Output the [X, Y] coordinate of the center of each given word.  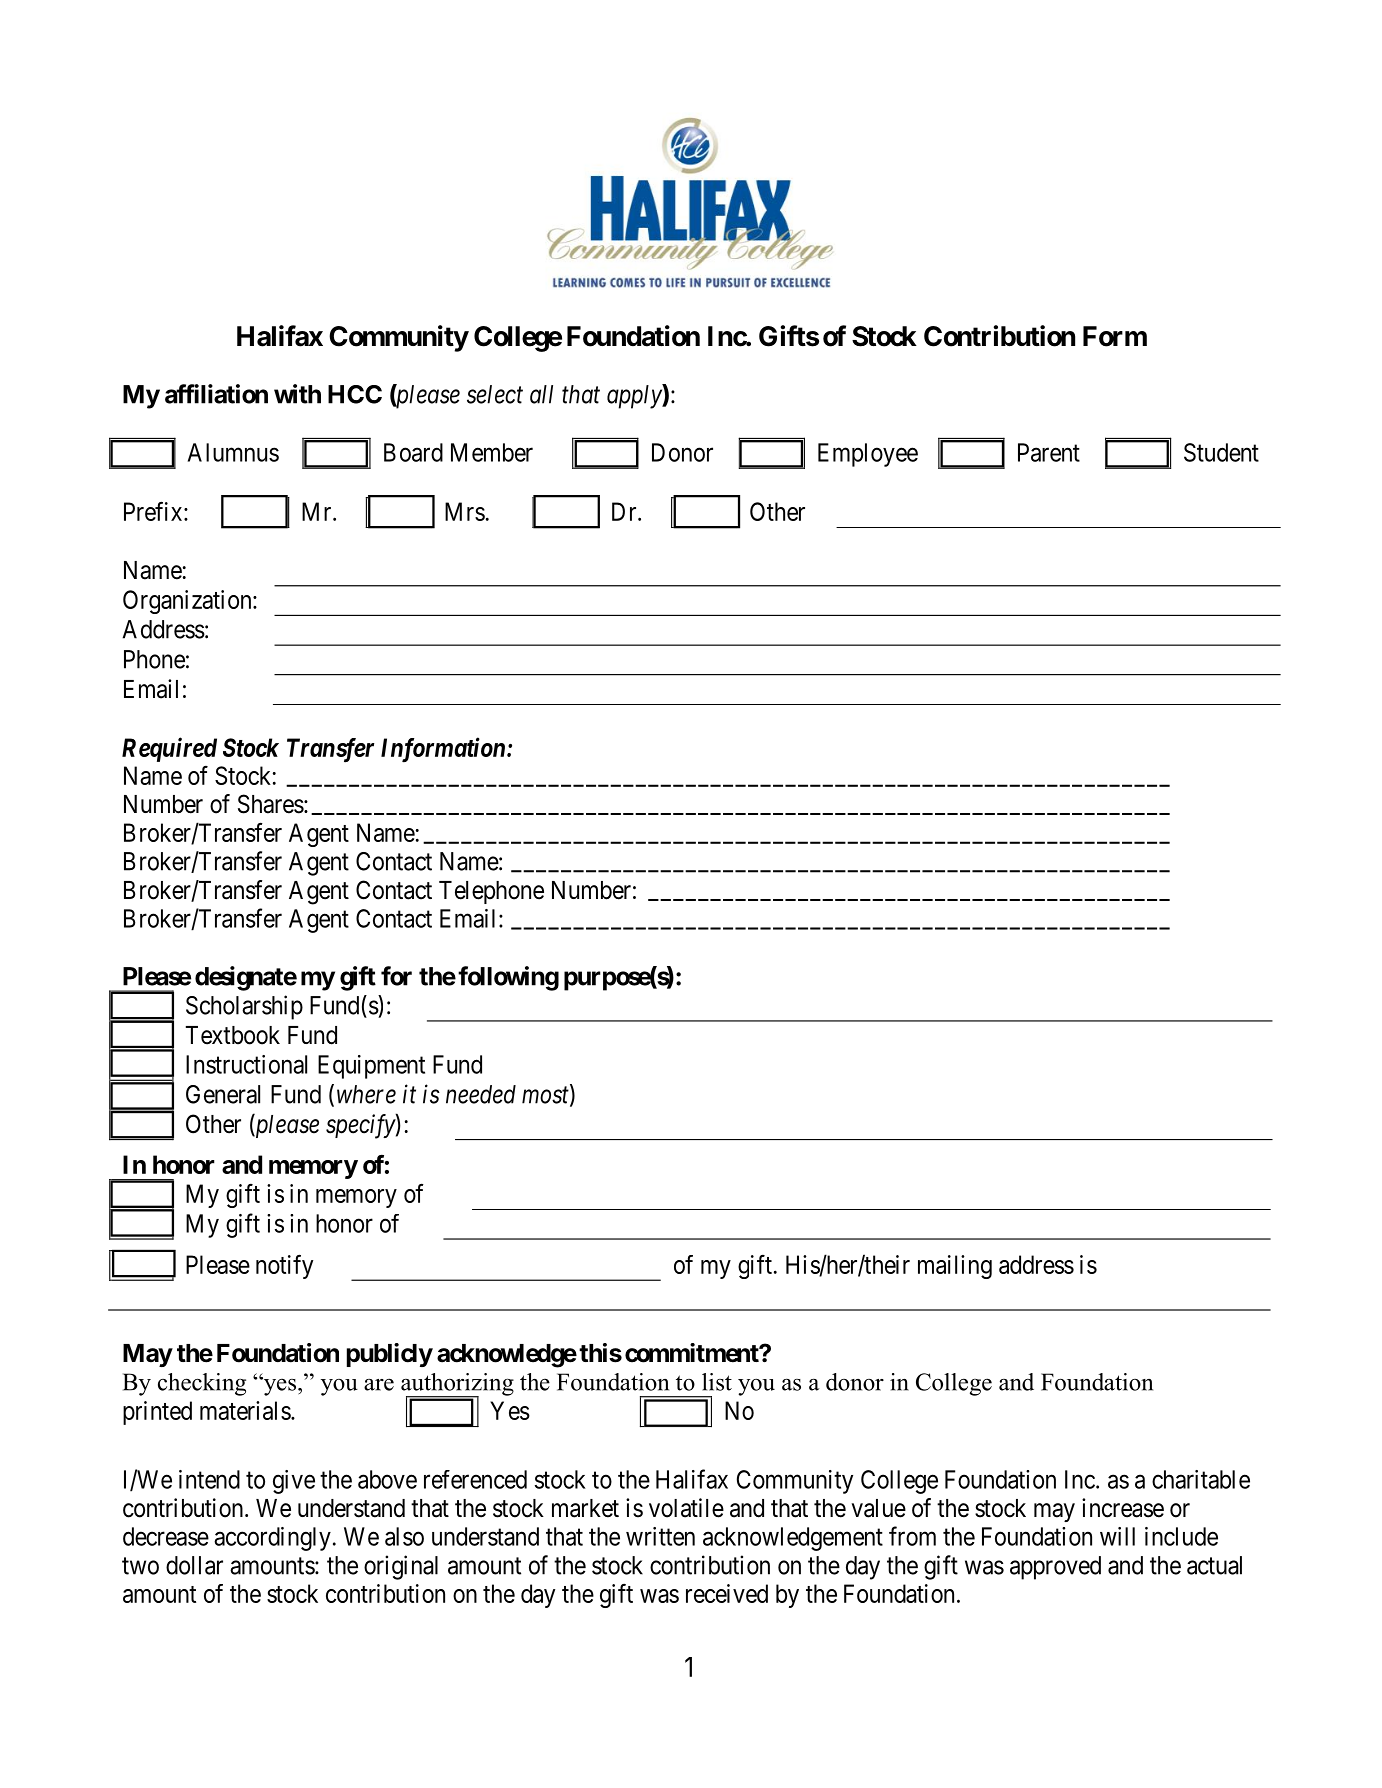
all [541, 394]
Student [1221, 452]
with [297, 394]
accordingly [272, 1539]
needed [481, 1094]
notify [284, 1266]
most [546, 1096]
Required [169, 749]
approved [1055, 1568]
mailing [955, 1267]
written [660, 1536]
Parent [1049, 452]
